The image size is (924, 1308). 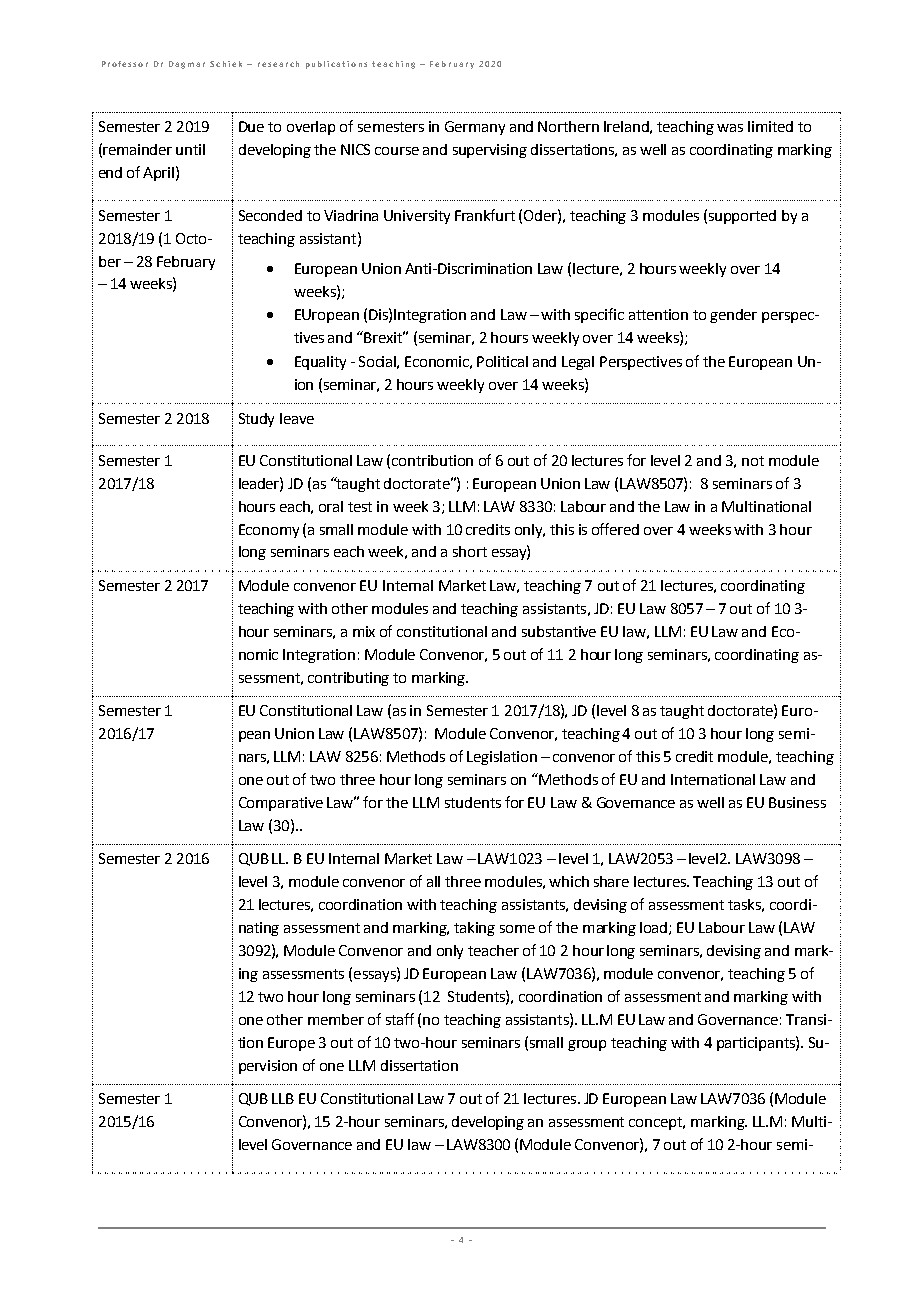 I want to click on staff, so click(x=400, y=1019).
